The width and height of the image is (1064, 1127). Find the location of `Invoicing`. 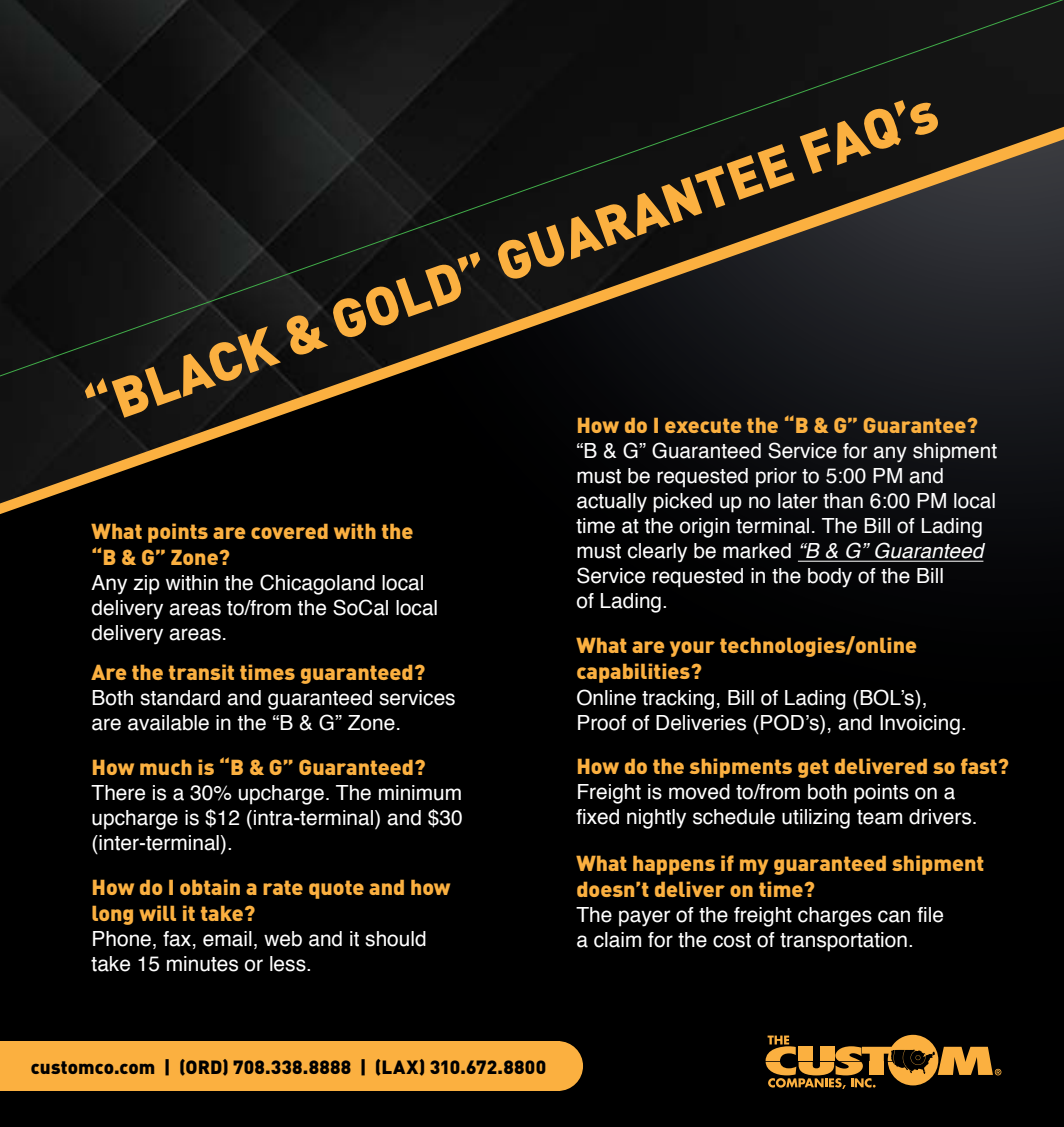

Invoicing is located at coordinates (920, 725).
